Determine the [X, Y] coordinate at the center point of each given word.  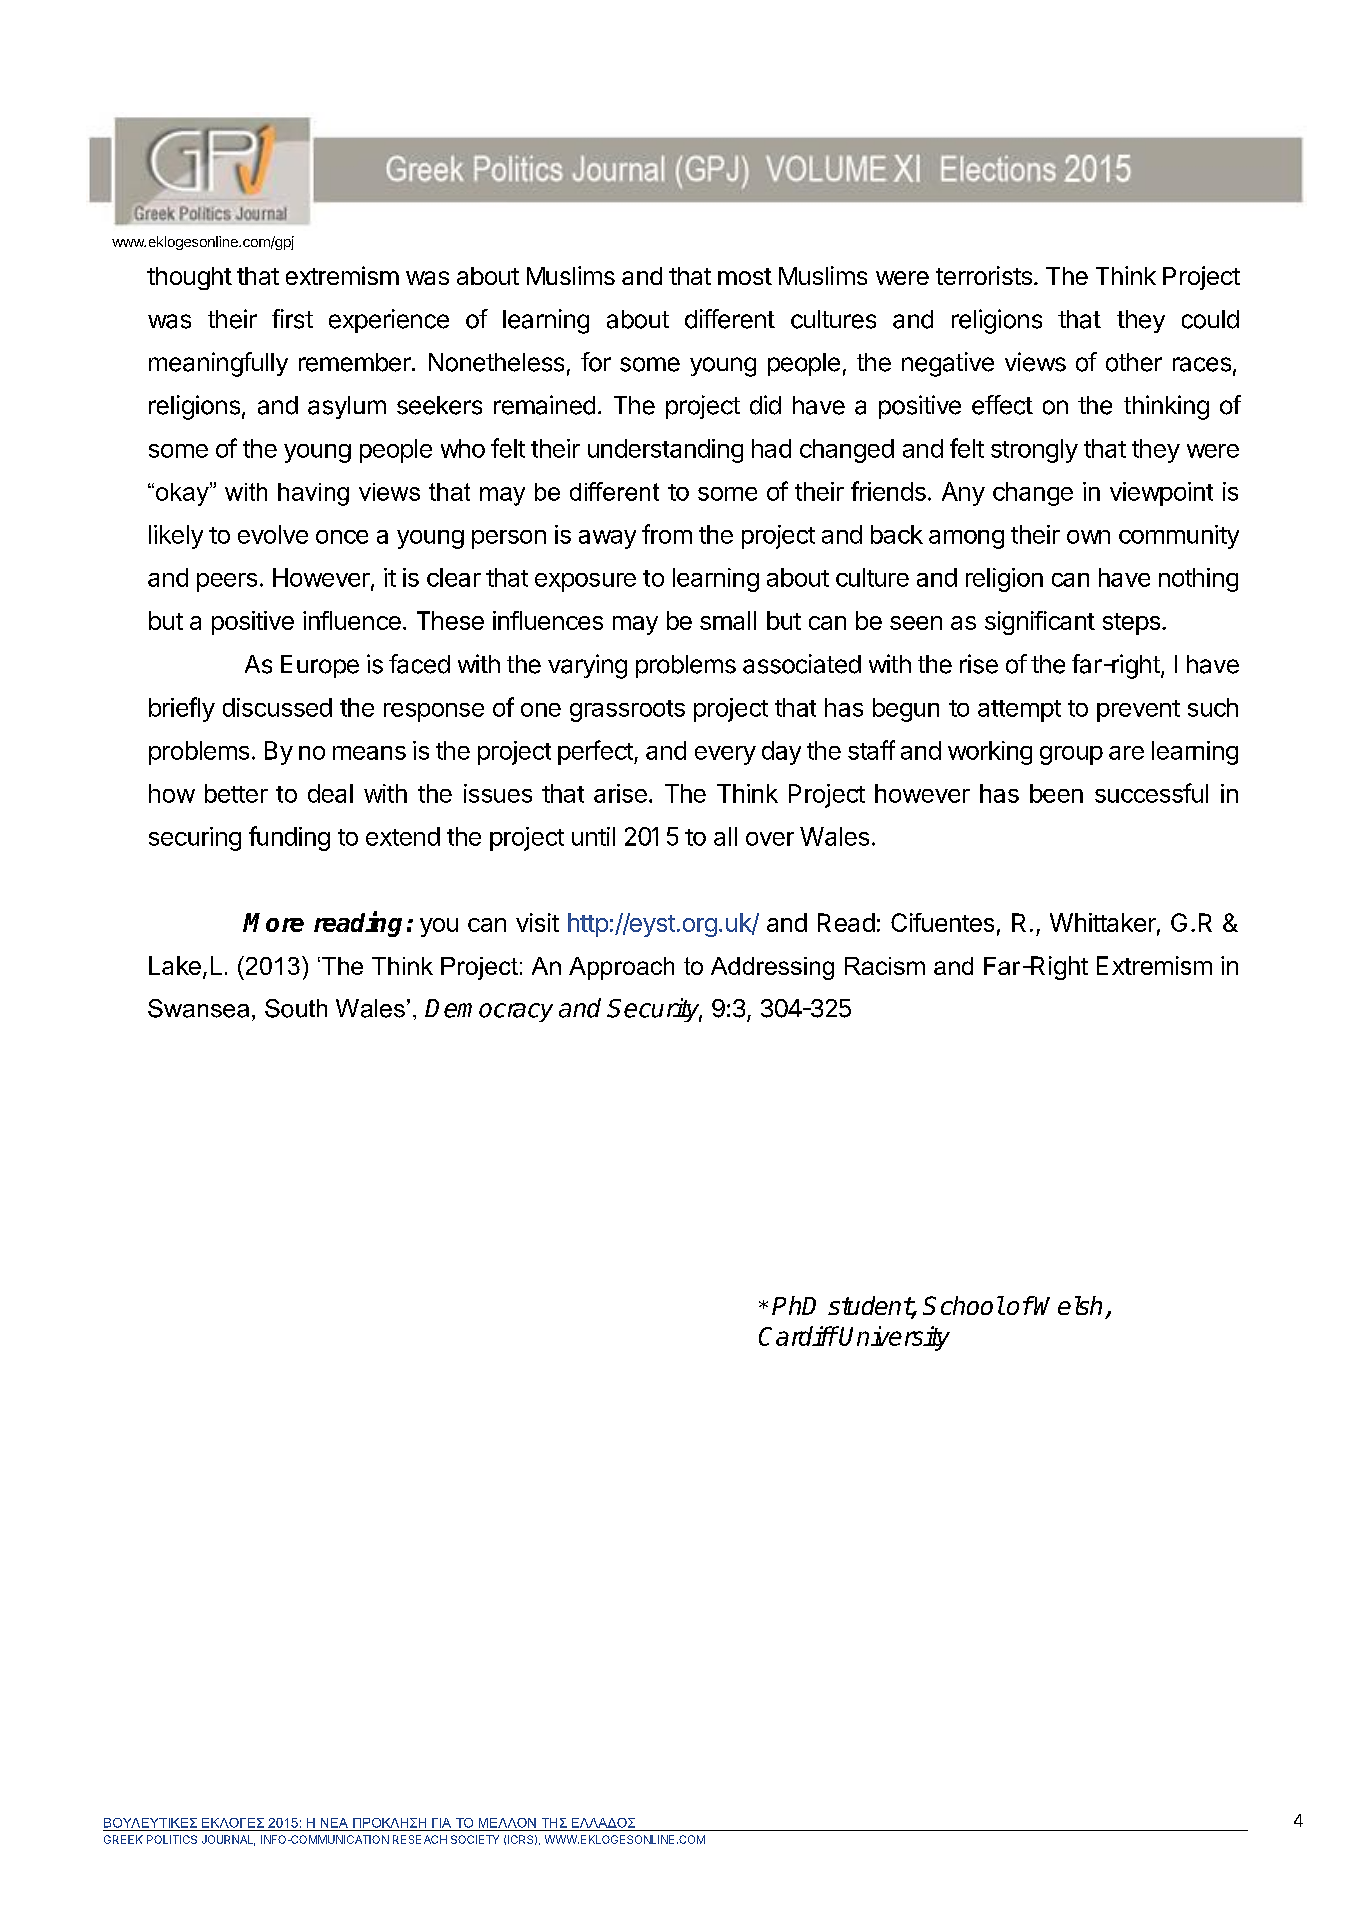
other [1134, 362]
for [596, 362]
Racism [885, 966]
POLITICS [172, 1839]
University [894, 1338]
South [296, 1008]
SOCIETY [475, 1839]
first [292, 319]
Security [654, 1010]
